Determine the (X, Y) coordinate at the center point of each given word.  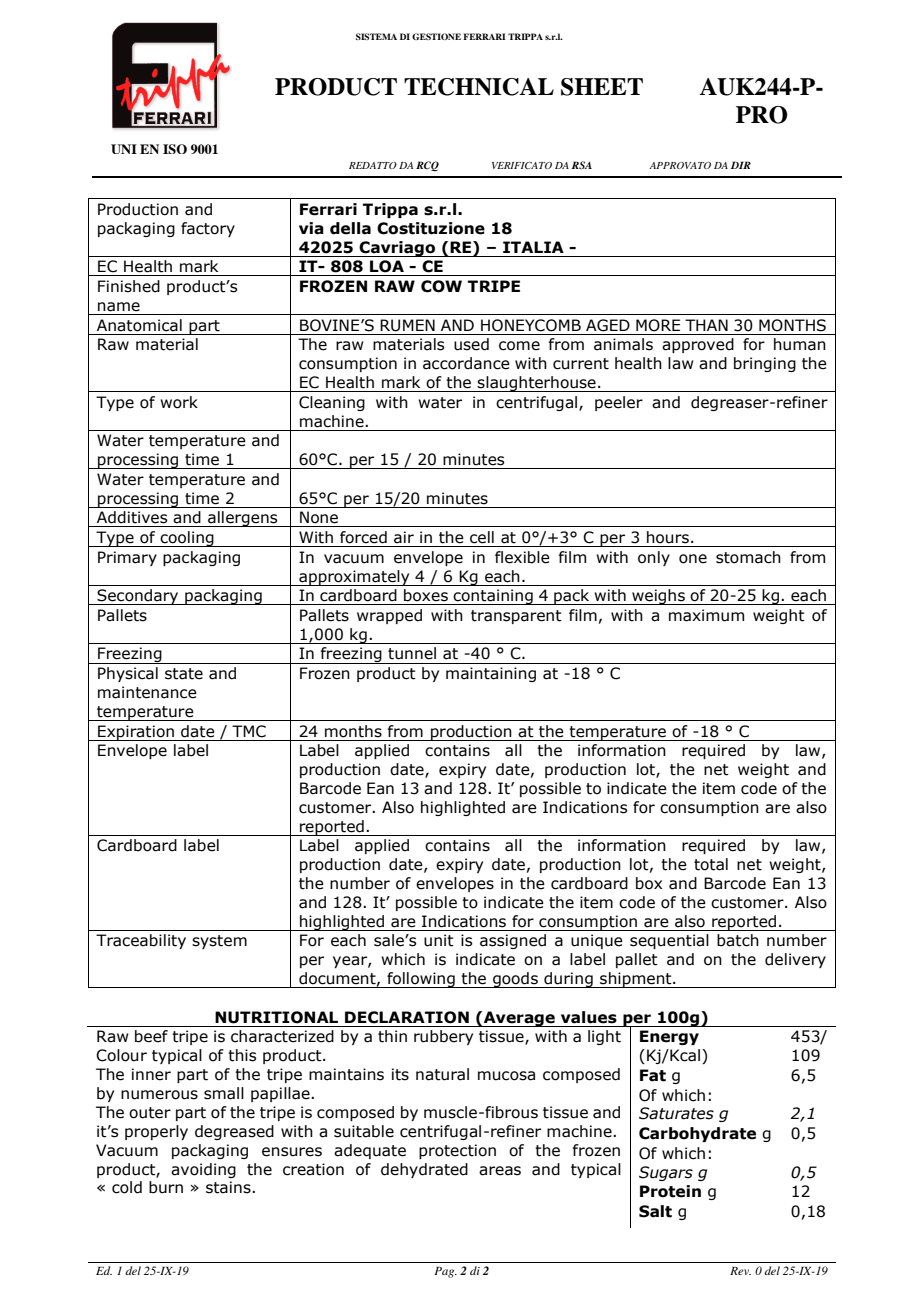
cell (482, 537)
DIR (741, 165)
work (179, 402)
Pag (445, 1272)
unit (439, 940)
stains (229, 1187)
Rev (740, 1271)
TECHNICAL (479, 87)
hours (668, 537)
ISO (175, 149)
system (219, 942)
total (711, 864)
